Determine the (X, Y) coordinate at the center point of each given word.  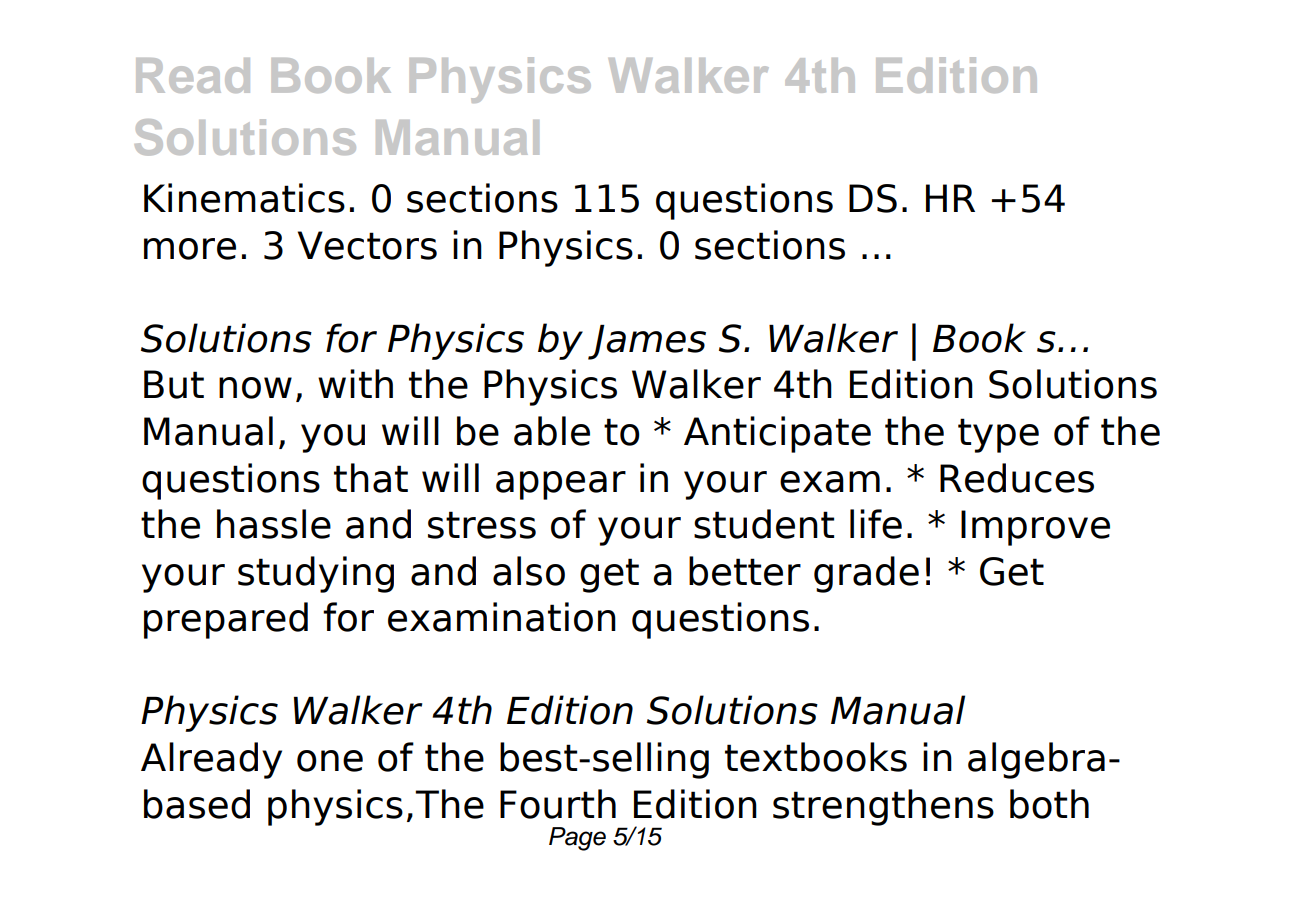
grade (866, 574)
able (552, 431)
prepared (226, 620)
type (998, 435)
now (255, 388)
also (529, 571)
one (330, 761)
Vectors (367, 245)
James (647, 342)
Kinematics (244, 198)
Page (577, 839)
